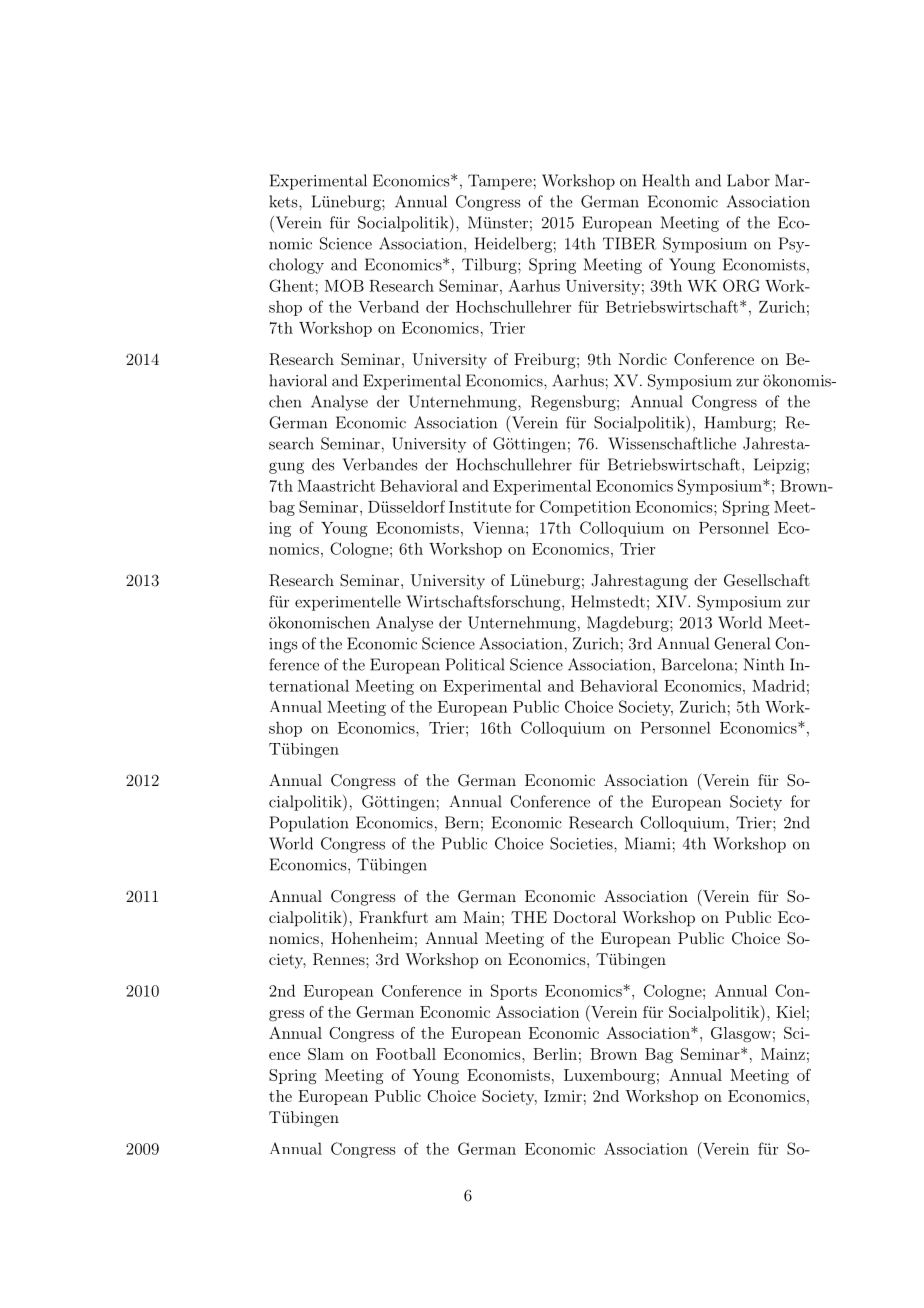  What do you see at coordinates (406, 1054) in the screenshot?
I see `Football` at bounding box center [406, 1054].
